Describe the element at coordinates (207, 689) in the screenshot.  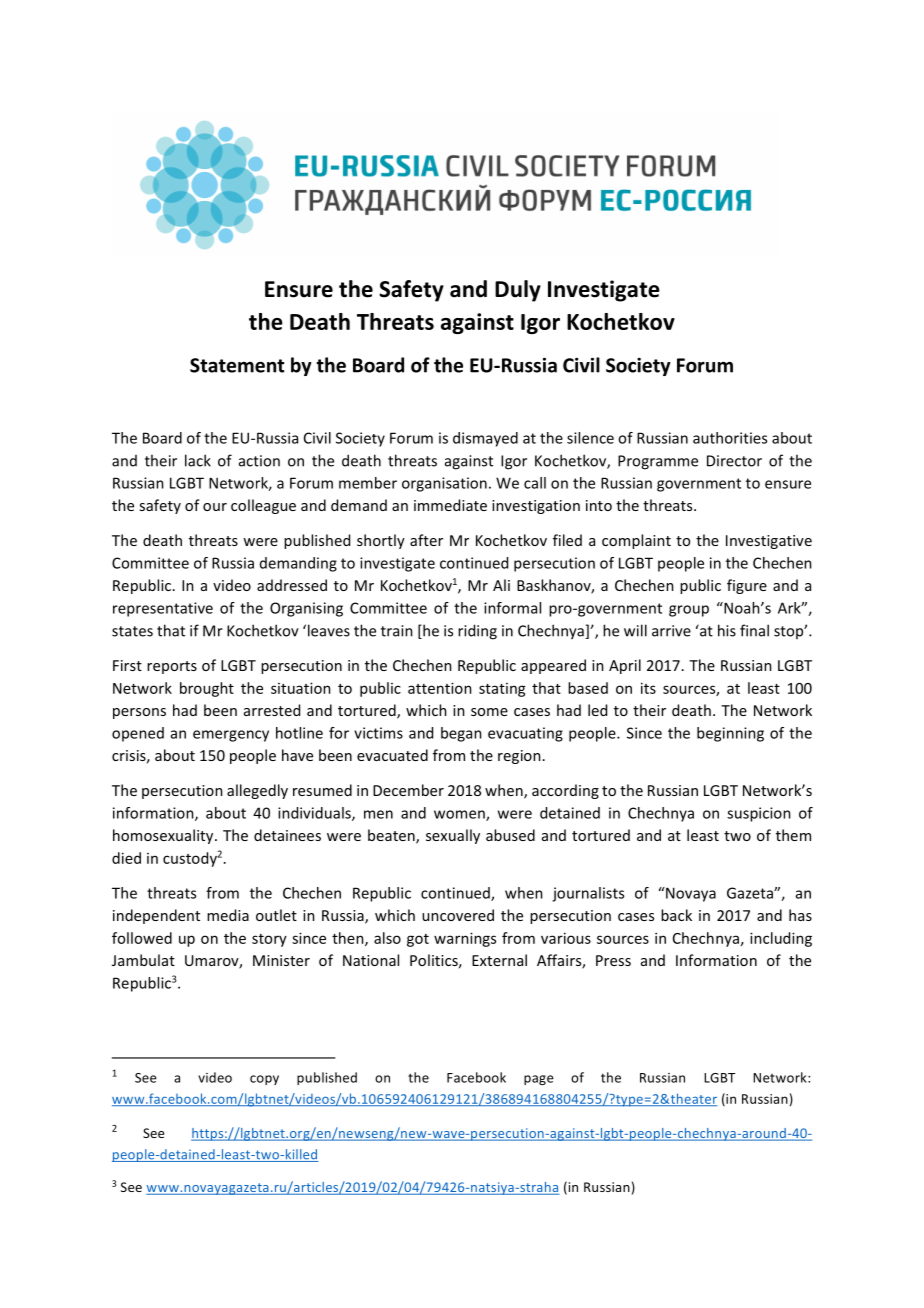
I see `brought` at that location.
